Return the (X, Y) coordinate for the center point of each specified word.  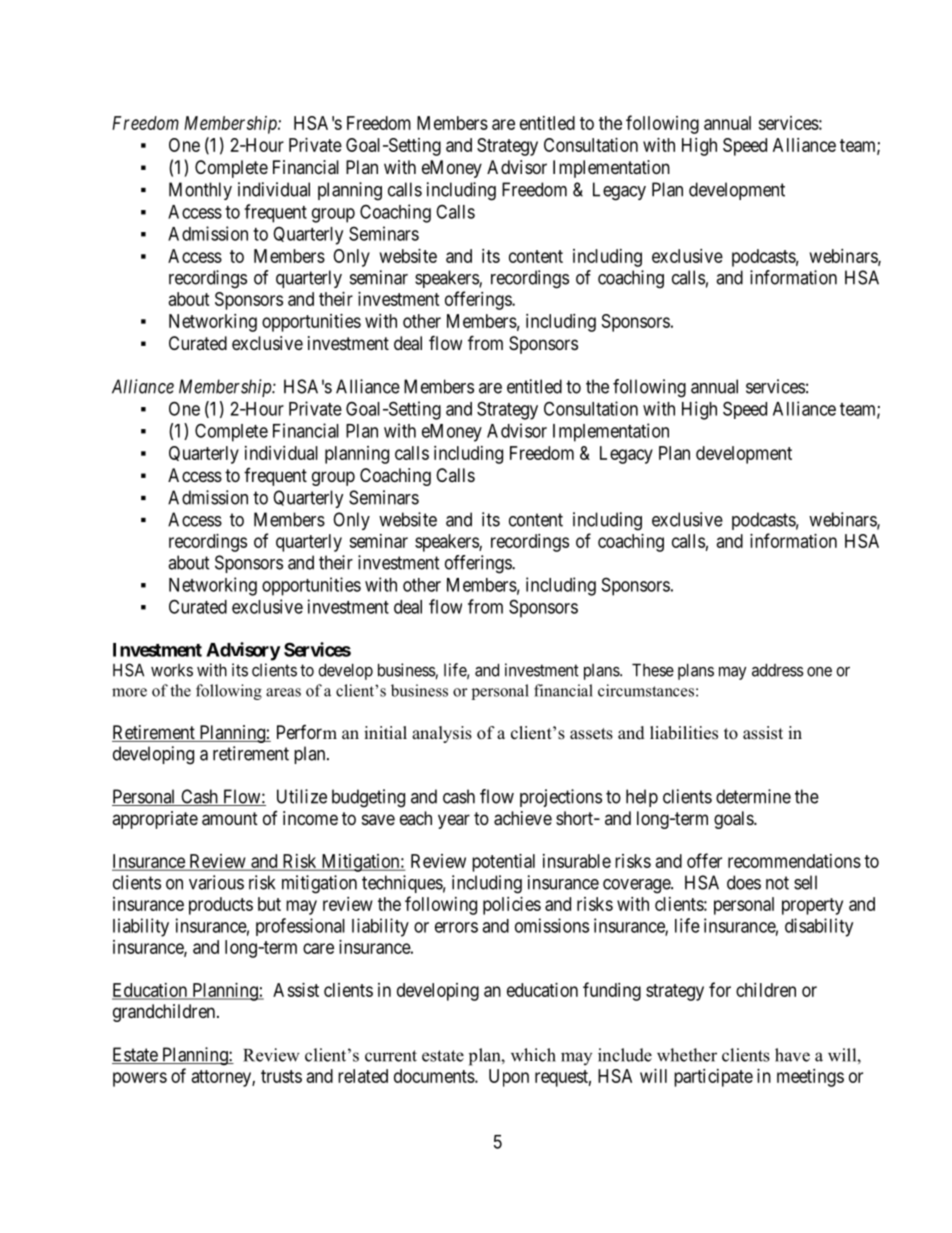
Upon (509, 1078)
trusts (281, 1076)
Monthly (200, 191)
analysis (442, 734)
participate (713, 1078)
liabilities (684, 733)
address (778, 670)
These (653, 670)
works (172, 670)
